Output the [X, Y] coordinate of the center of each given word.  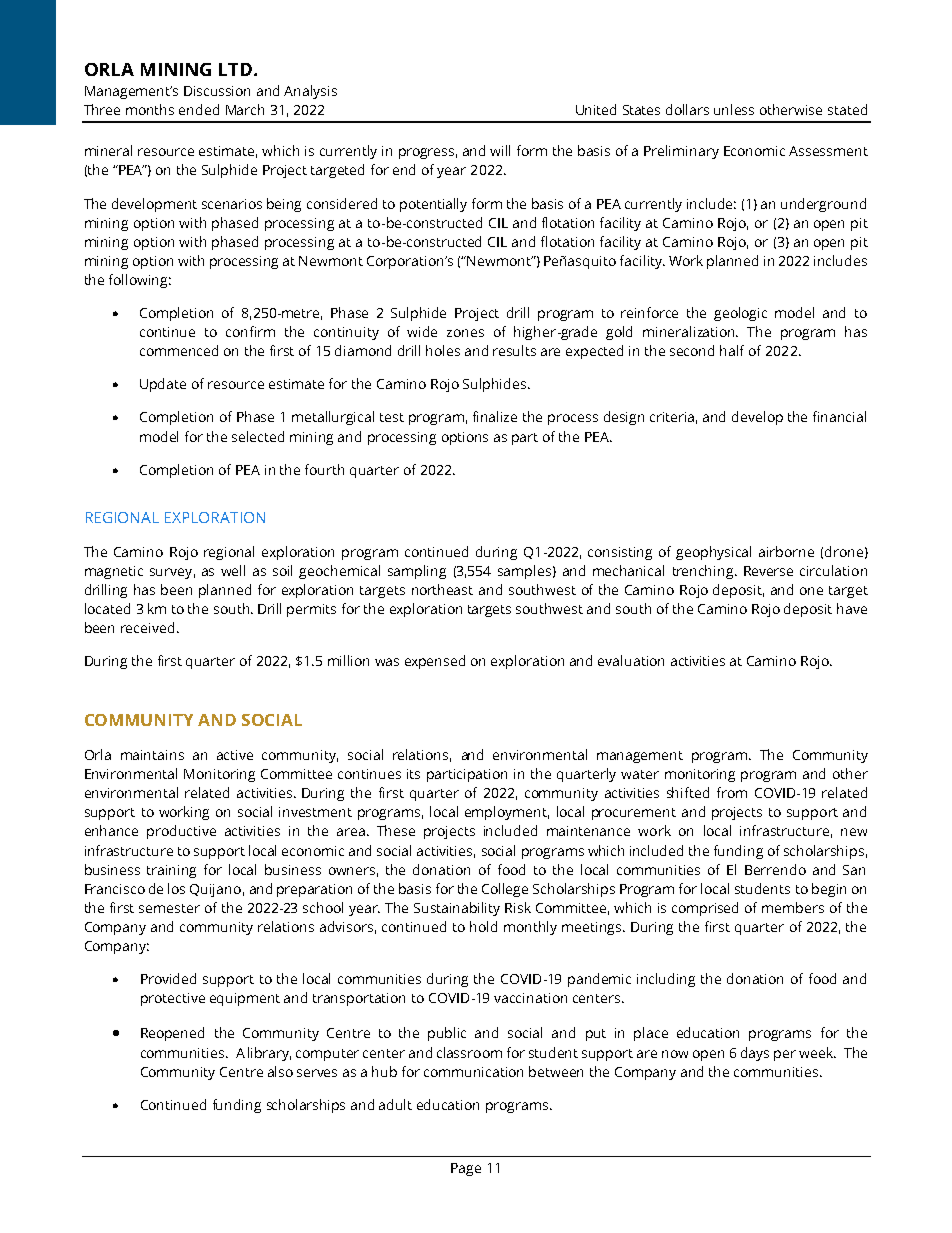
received [147, 627]
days [755, 1054]
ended [199, 109]
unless [734, 109]
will [500, 150]
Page [466, 1169]
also [280, 1071]
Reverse [768, 571]
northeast [442, 589]
